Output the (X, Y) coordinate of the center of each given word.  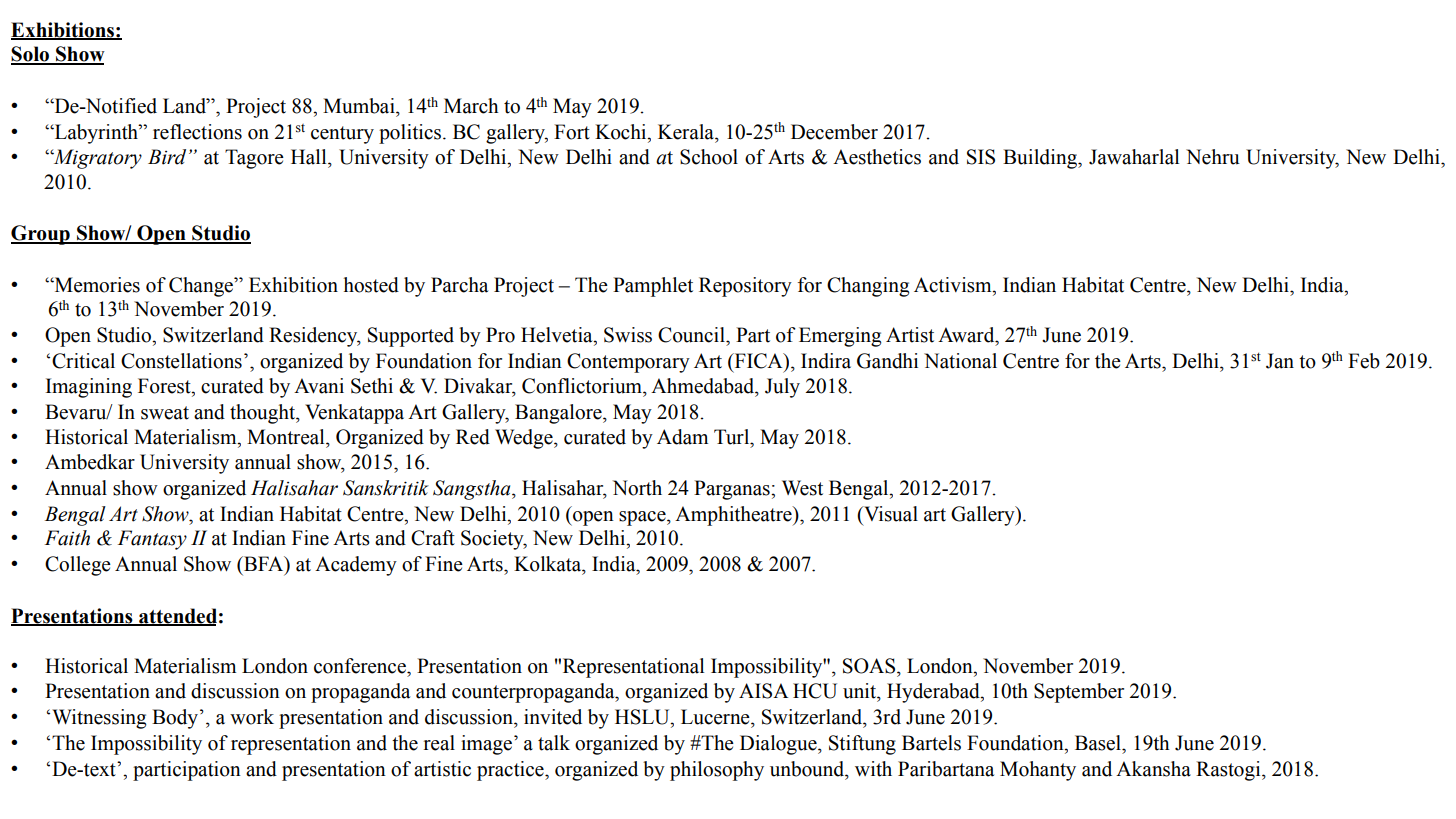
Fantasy (152, 540)
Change (202, 287)
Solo (31, 55)
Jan (1280, 361)
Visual (890, 514)
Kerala (687, 132)
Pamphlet (653, 287)
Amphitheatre (734, 516)
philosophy (717, 771)
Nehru (1213, 157)
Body (175, 719)
